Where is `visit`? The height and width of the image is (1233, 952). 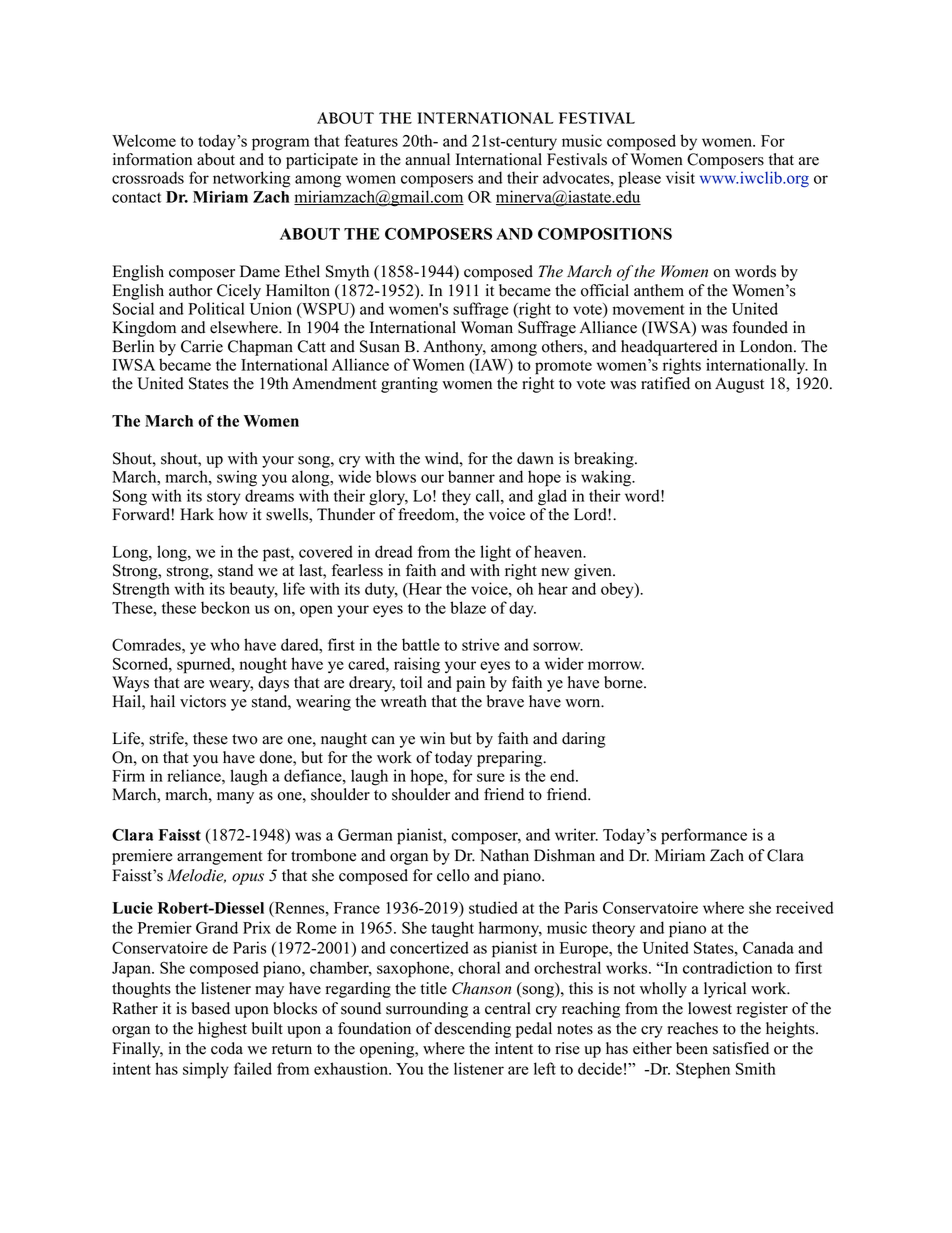
visit is located at coordinates (680, 177).
